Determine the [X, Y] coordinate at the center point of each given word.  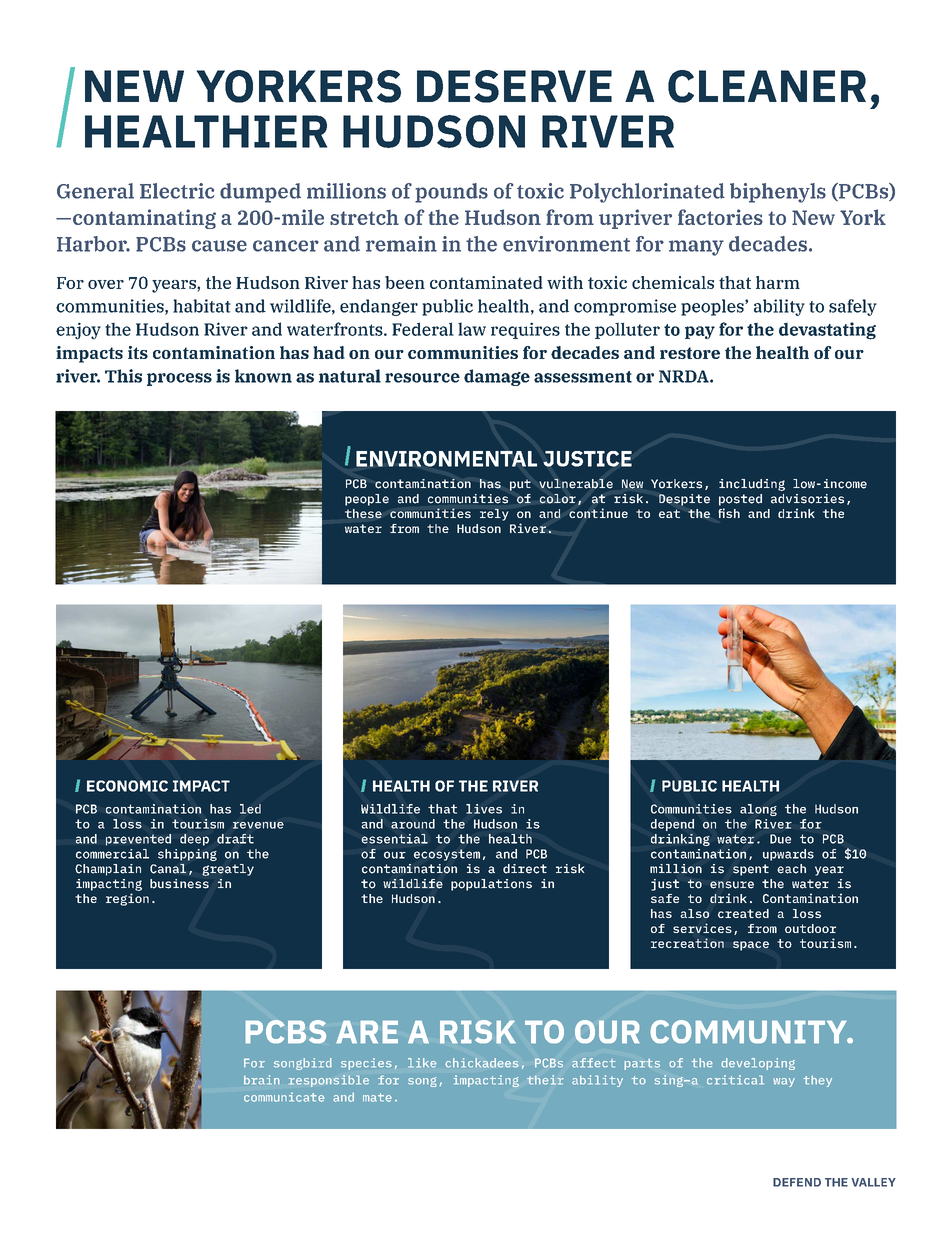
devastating [827, 331]
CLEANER [767, 86]
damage [497, 377]
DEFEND [797, 1182]
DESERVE [514, 86]
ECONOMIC [127, 786]
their [545, 1080]
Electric [177, 191]
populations [491, 885]
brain [261, 1080]
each [791, 869]
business [179, 884]
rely [494, 515]
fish [729, 513]
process [179, 379]
